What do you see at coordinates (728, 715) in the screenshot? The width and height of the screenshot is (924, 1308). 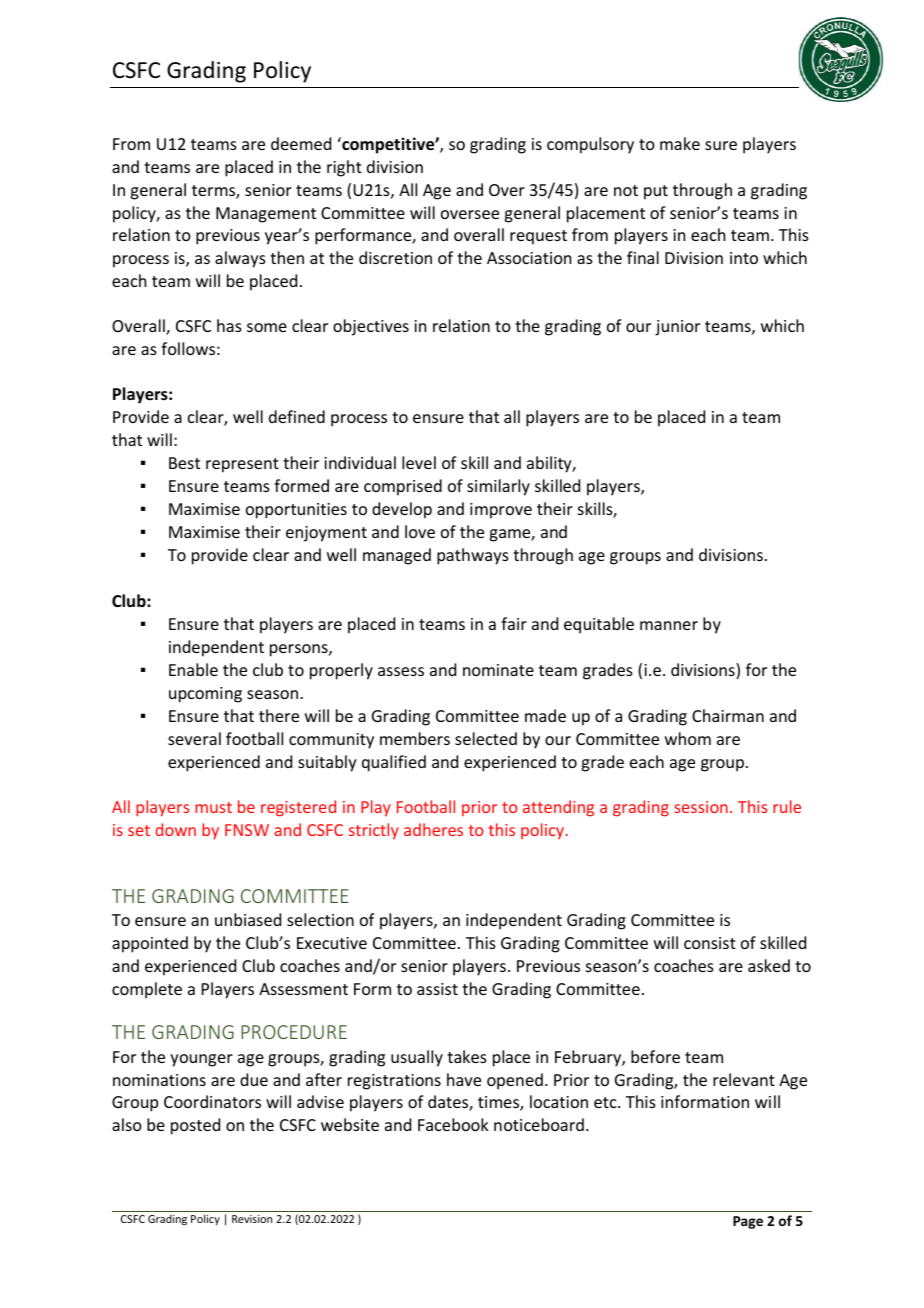 I see `Chairman` at bounding box center [728, 715].
